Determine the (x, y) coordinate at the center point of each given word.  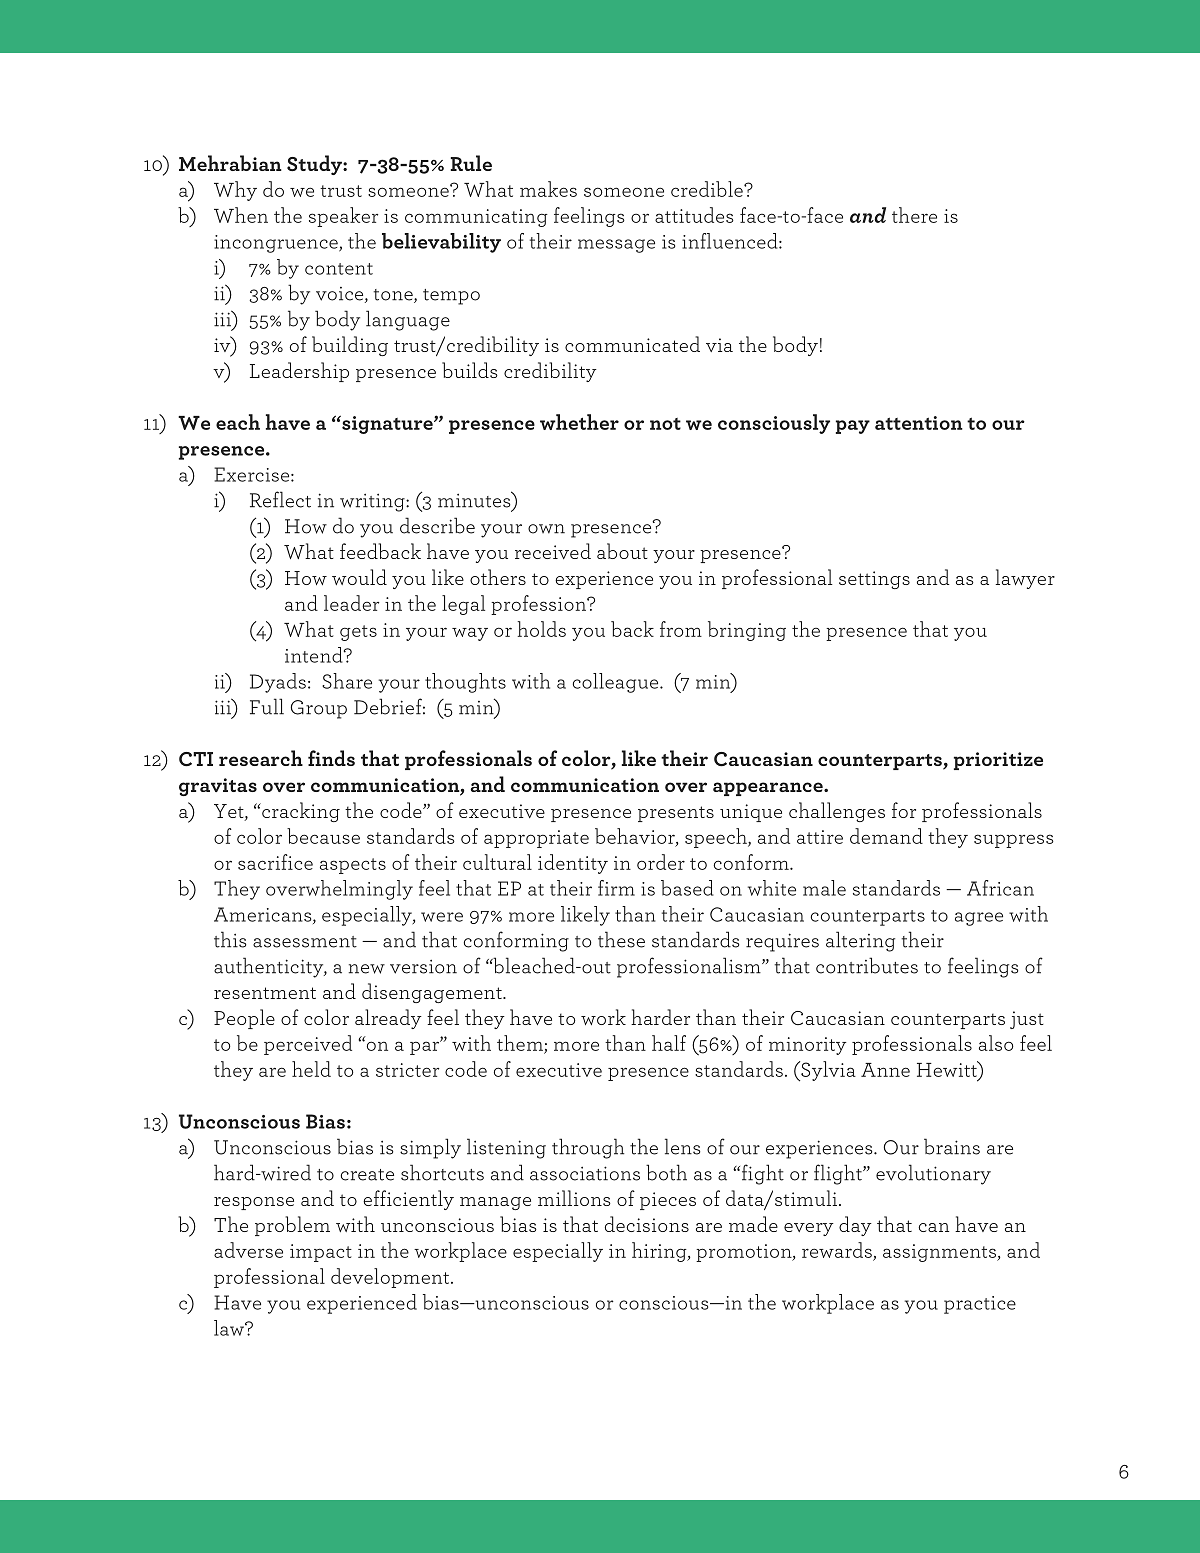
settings (874, 580)
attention (919, 423)
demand (886, 836)
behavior (636, 837)
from (681, 629)
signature (387, 424)
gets (358, 633)
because (323, 836)
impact (321, 1253)
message (616, 246)
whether (579, 422)
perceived (308, 1045)
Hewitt (948, 1069)
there (914, 215)
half (669, 1043)
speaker (343, 217)
